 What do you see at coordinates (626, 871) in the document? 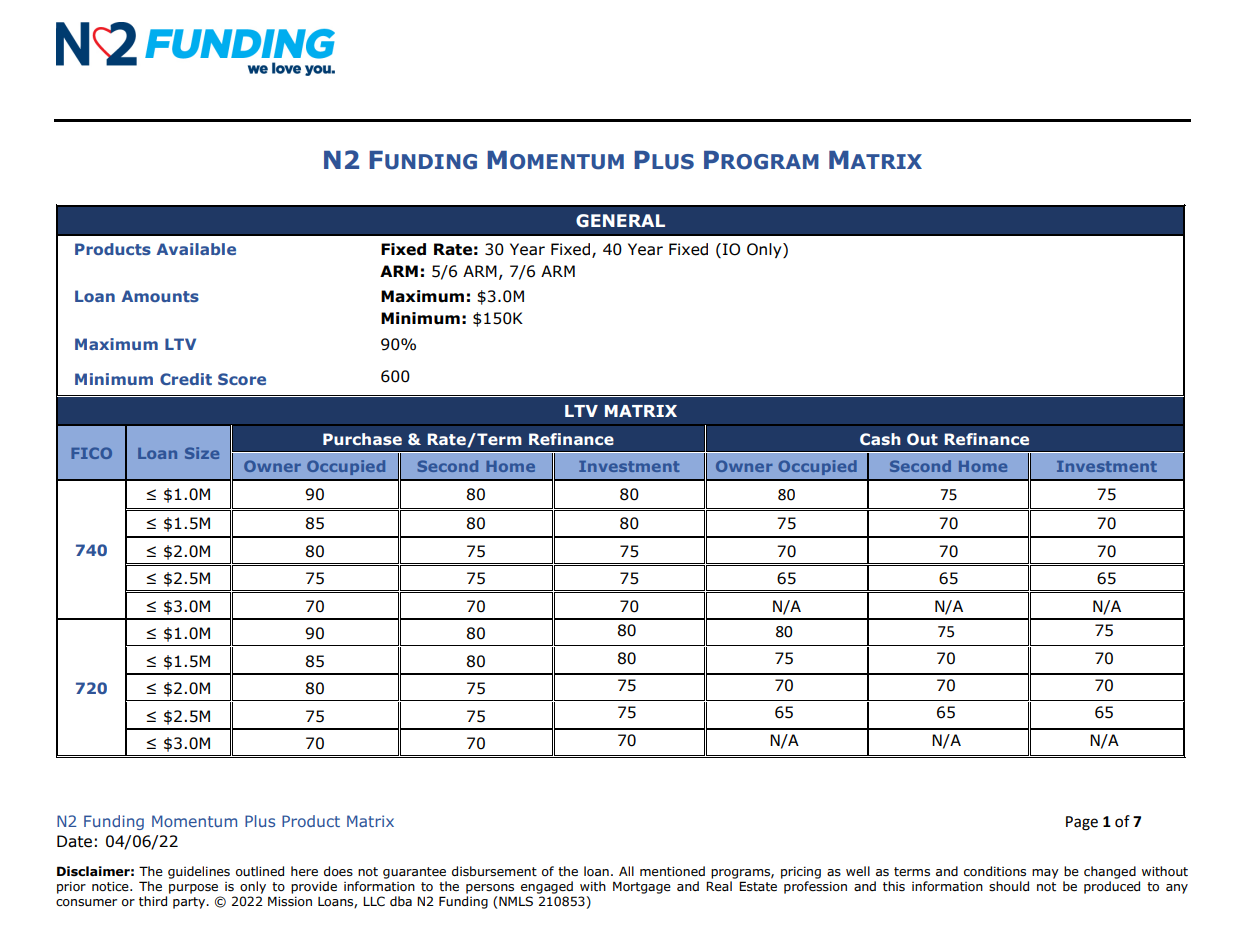
I see `All` at bounding box center [626, 871].
